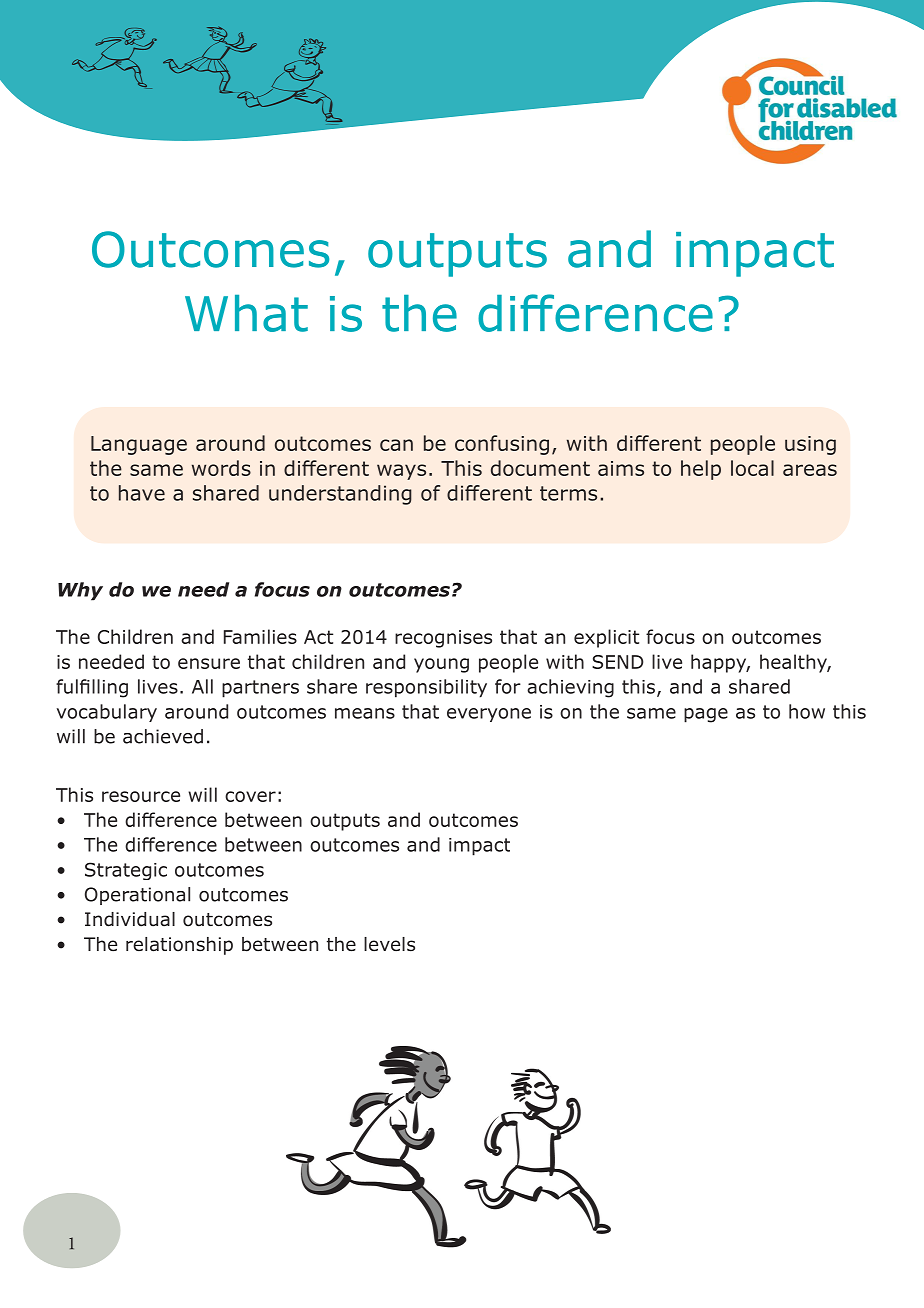  What do you see at coordinates (141, 796) in the document?
I see `resource` at bounding box center [141, 796].
